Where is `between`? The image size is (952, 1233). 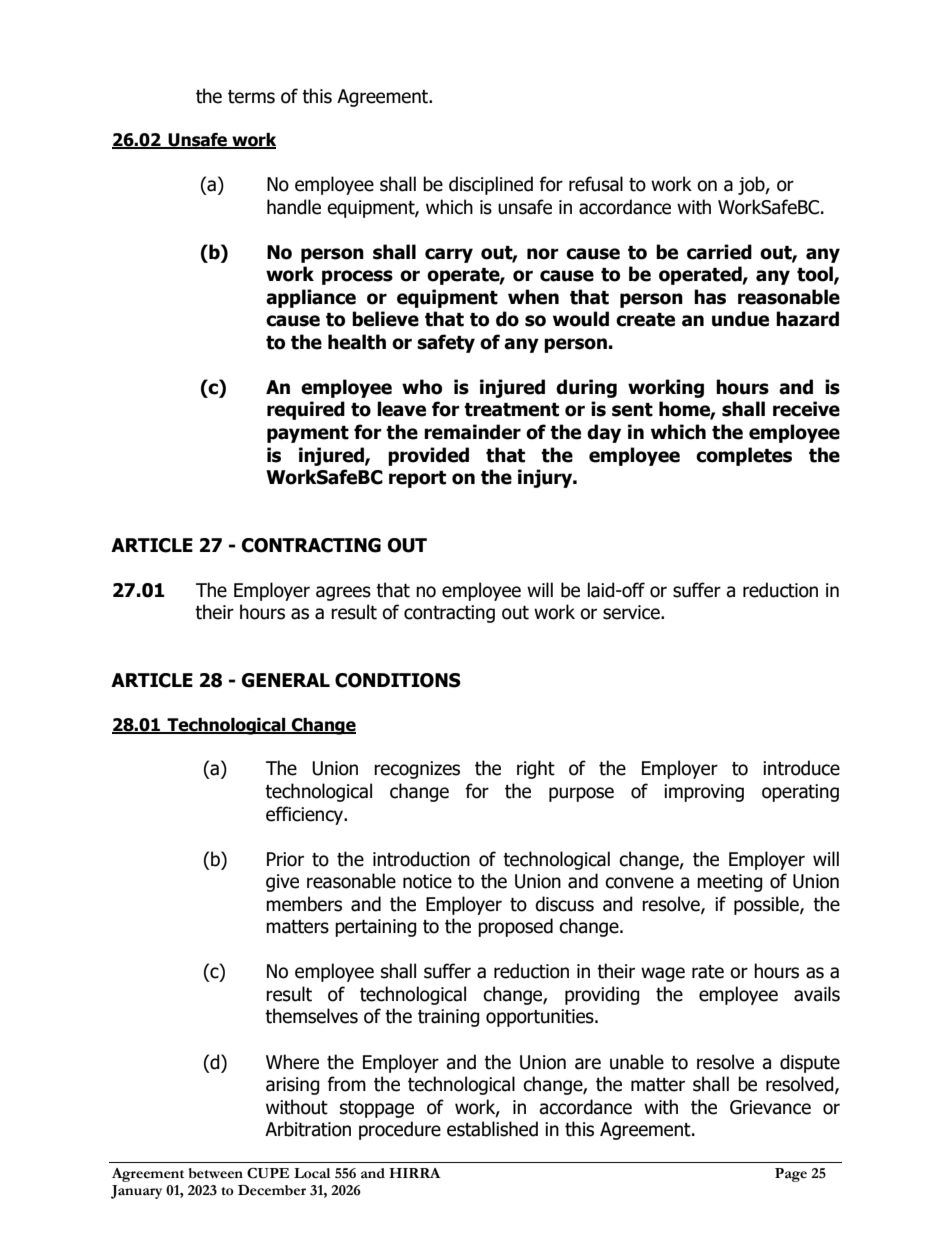
between is located at coordinates (216, 1173).
